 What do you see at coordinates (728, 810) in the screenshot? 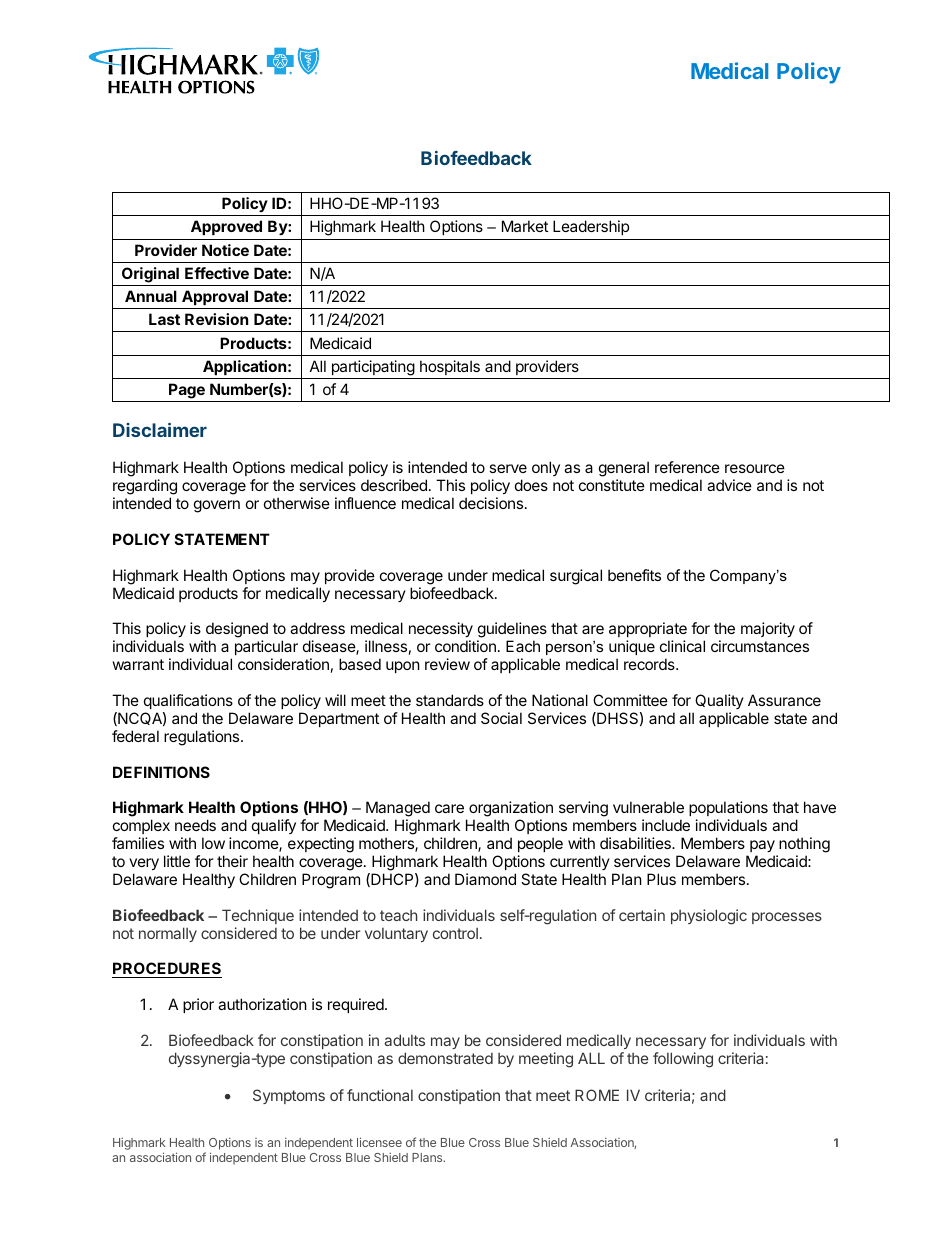
I see `populations` at bounding box center [728, 810].
